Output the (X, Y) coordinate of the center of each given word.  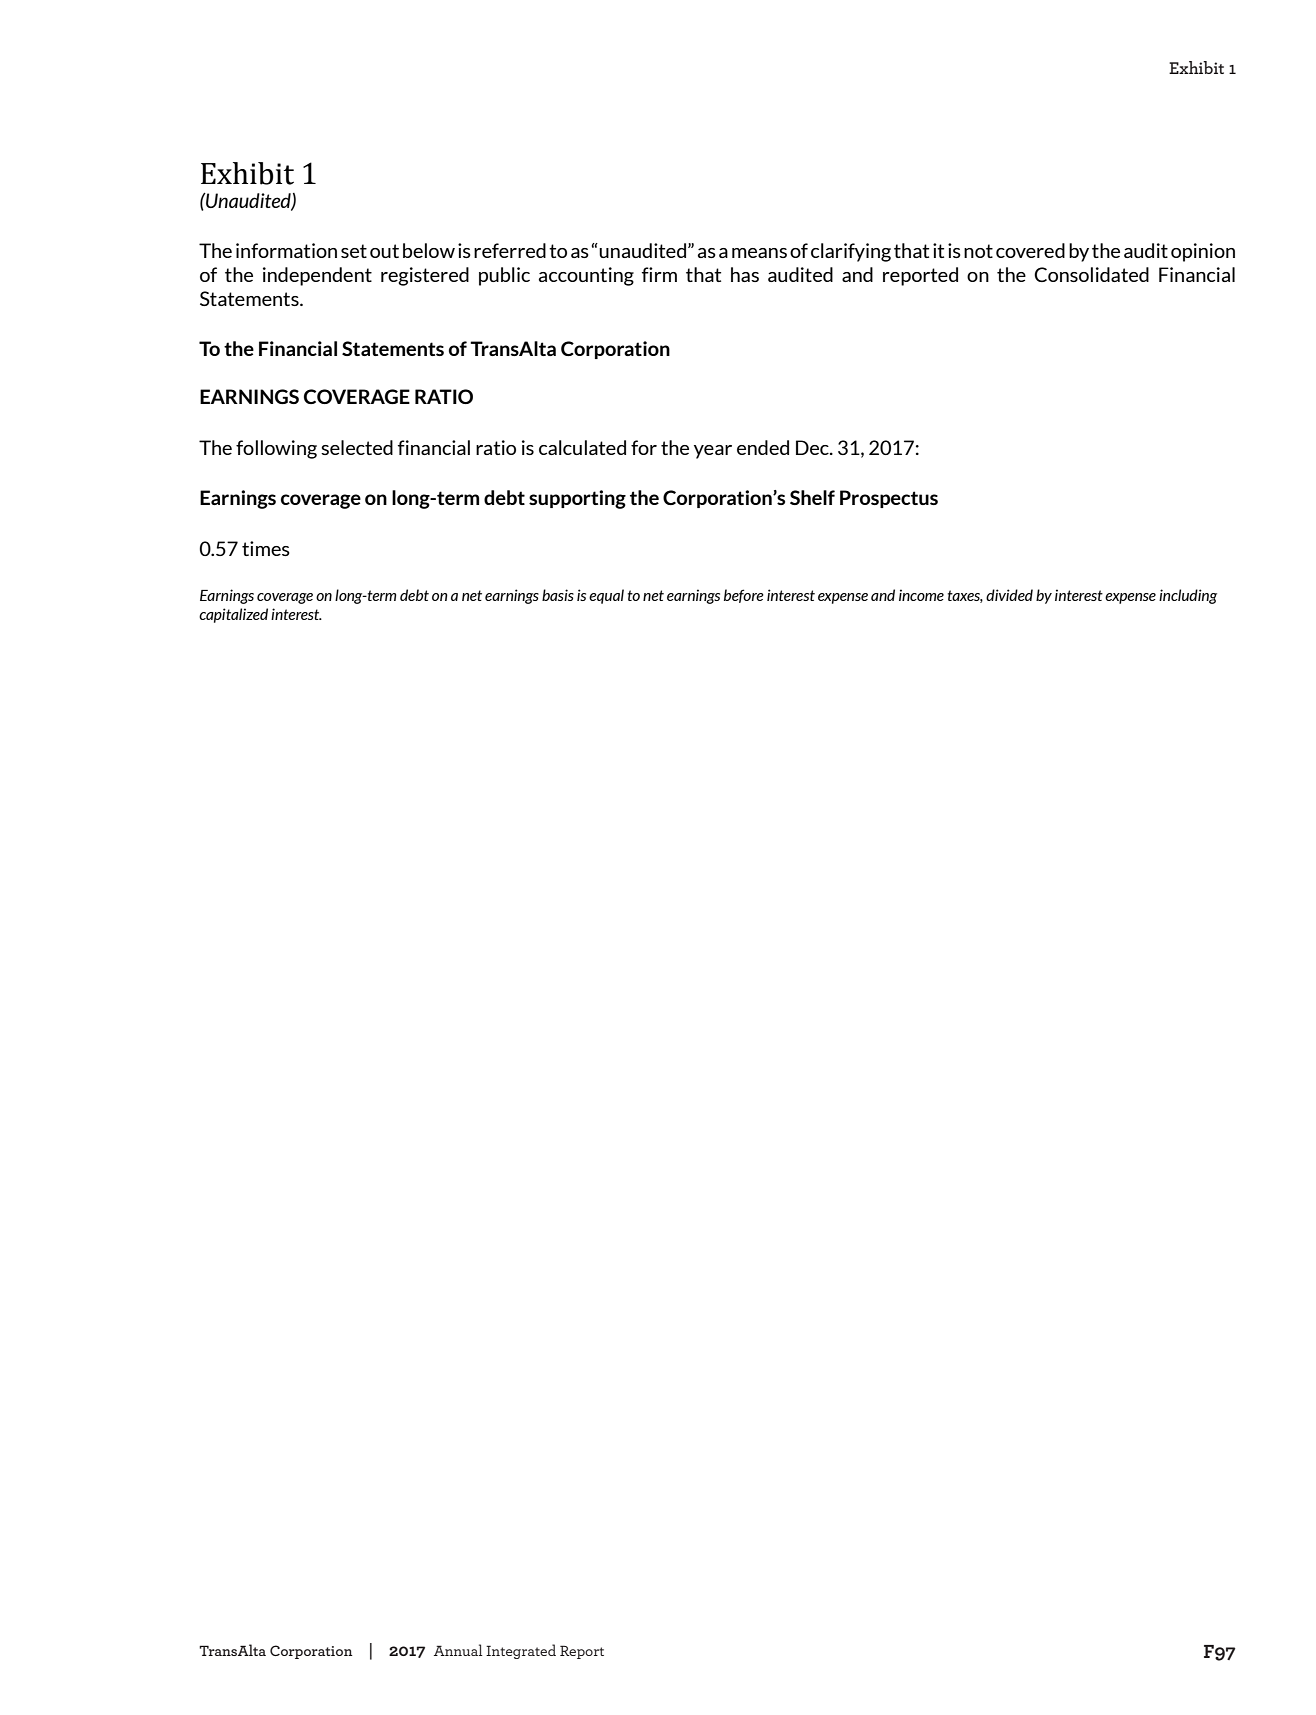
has (745, 274)
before (744, 596)
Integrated (521, 1651)
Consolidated (1091, 274)
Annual (458, 1650)
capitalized (233, 615)
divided (1009, 595)
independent (317, 276)
